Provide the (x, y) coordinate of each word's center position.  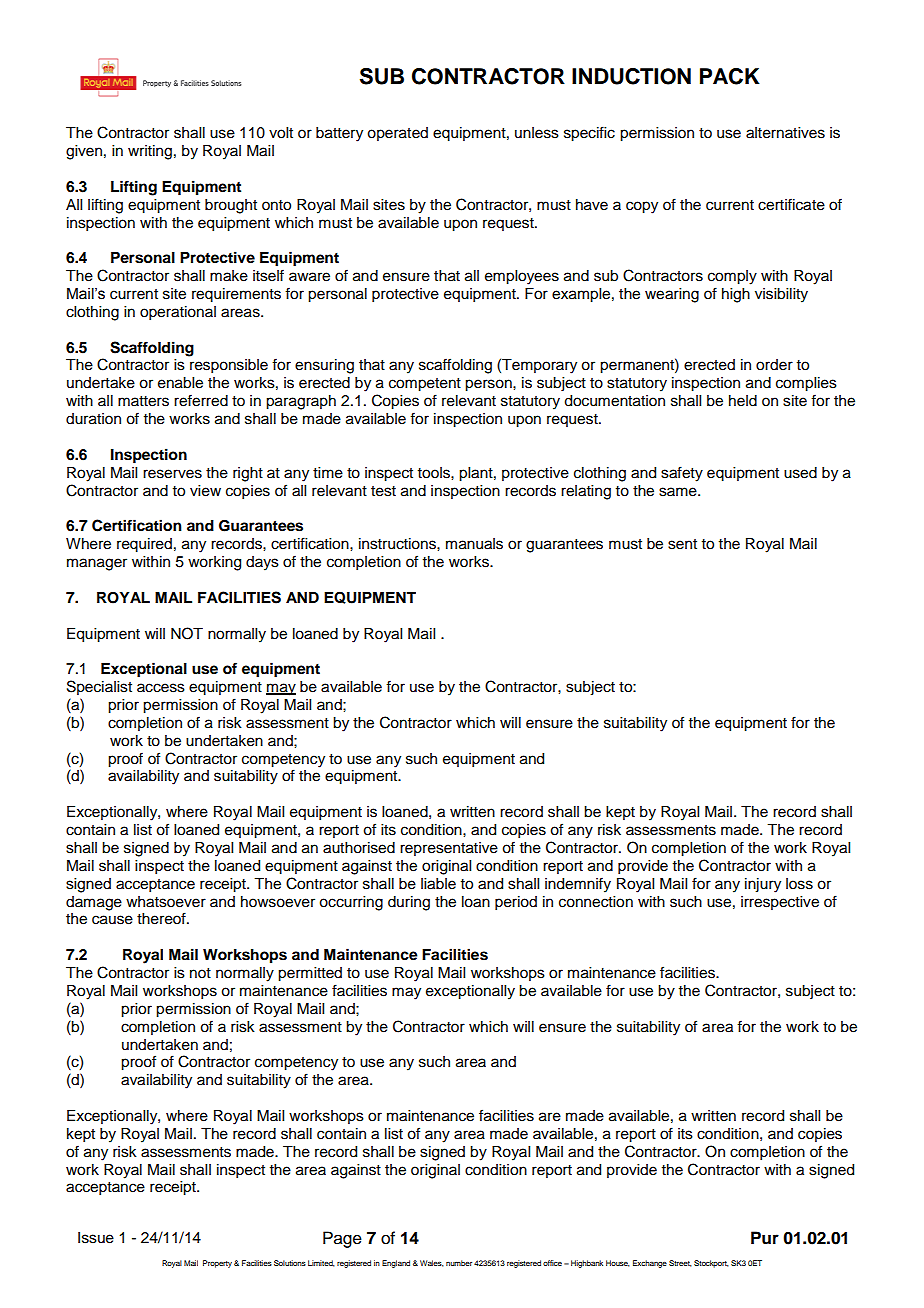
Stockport (711, 1264)
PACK (730, 76)
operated (397, 134)
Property (217, 1264)
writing (150, 152)
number (459, 1263)
